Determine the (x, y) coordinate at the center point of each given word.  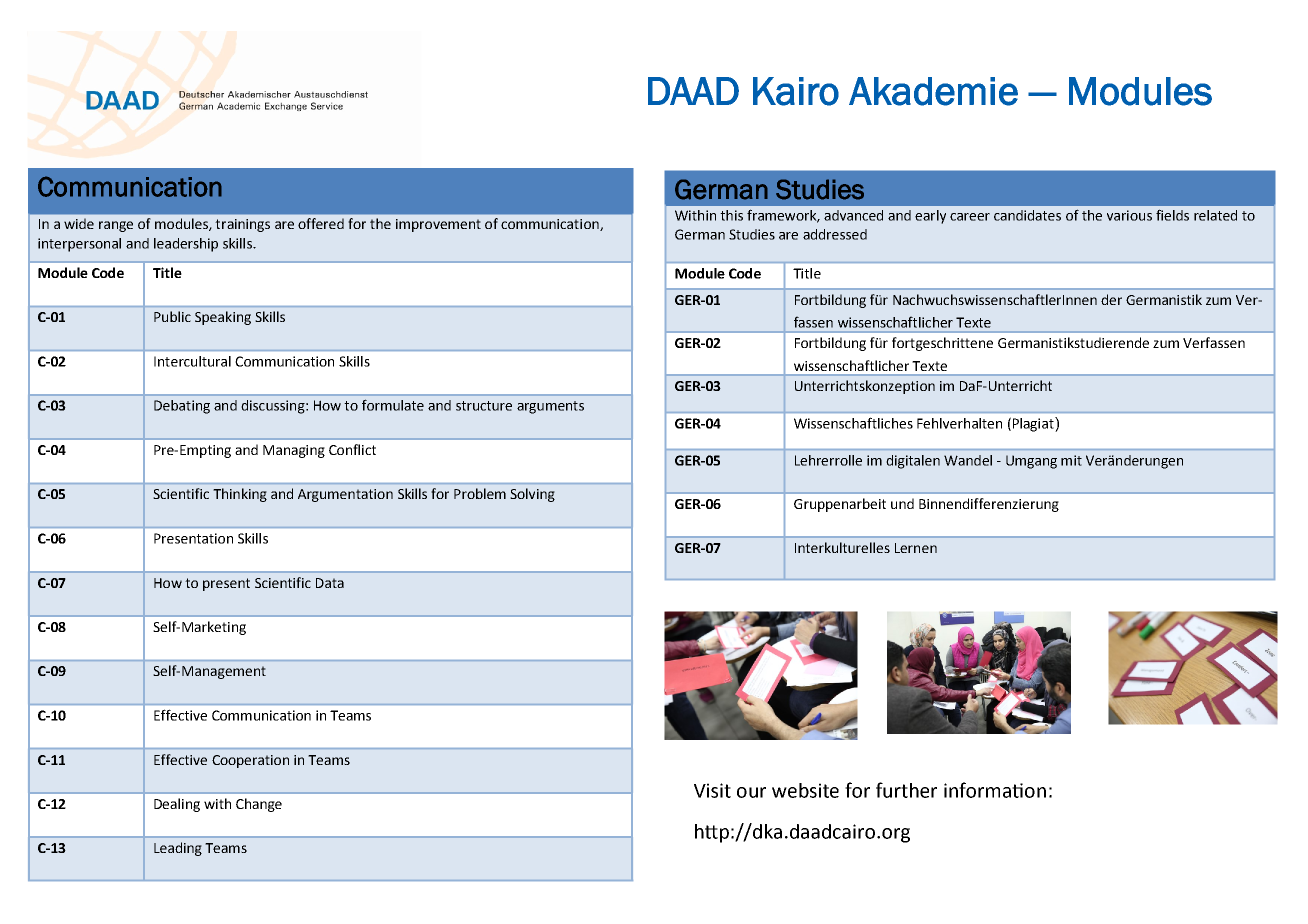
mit (1071, 460)
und (902, 503)
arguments (550, 407)
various (1129, 215)
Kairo (796, 91)
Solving (532, 495)
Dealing (177, 805)
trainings (242, 225)
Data (330, 583)
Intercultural (192, 361)
